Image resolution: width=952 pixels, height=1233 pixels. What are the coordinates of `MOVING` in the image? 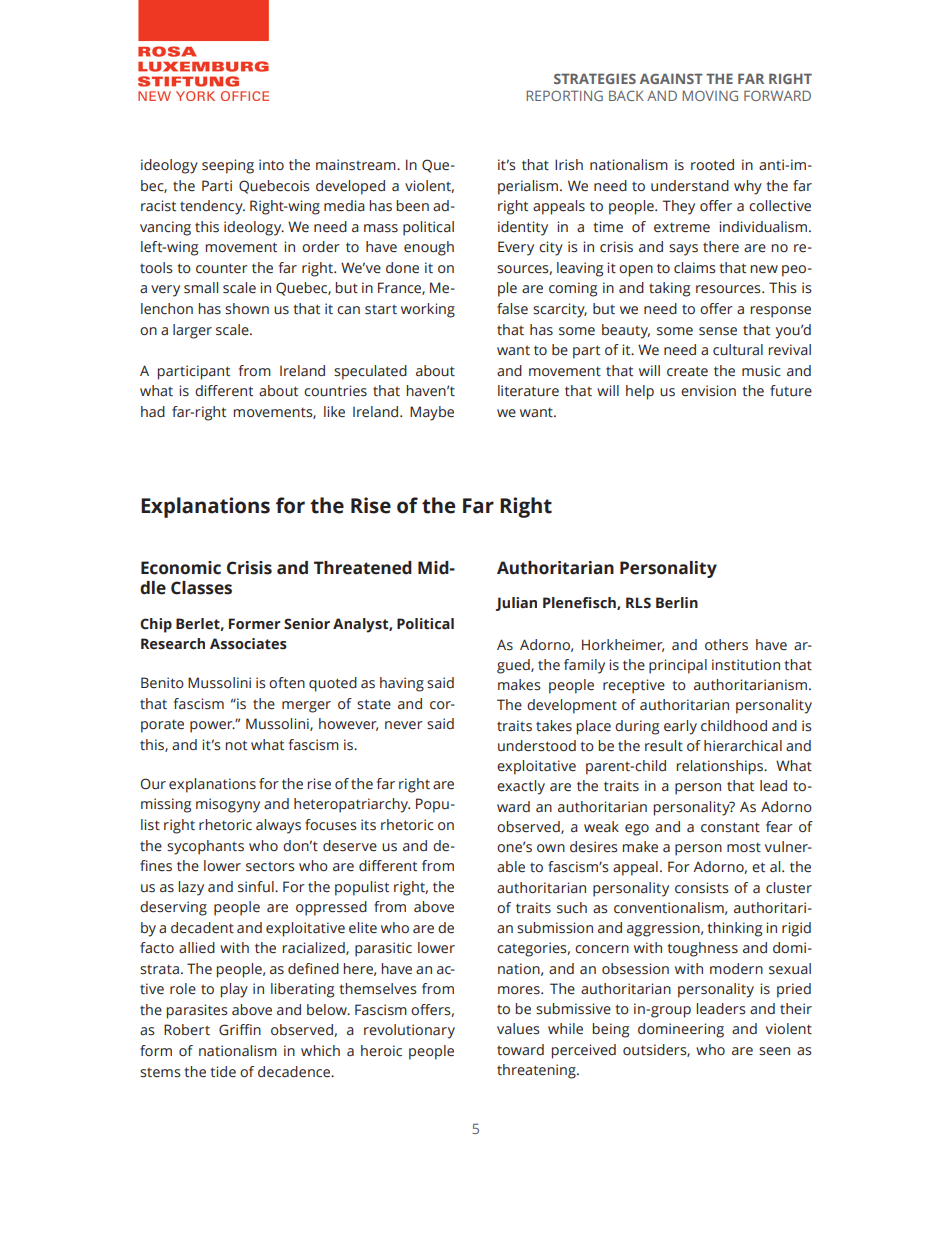 It's located at (710, 95).
